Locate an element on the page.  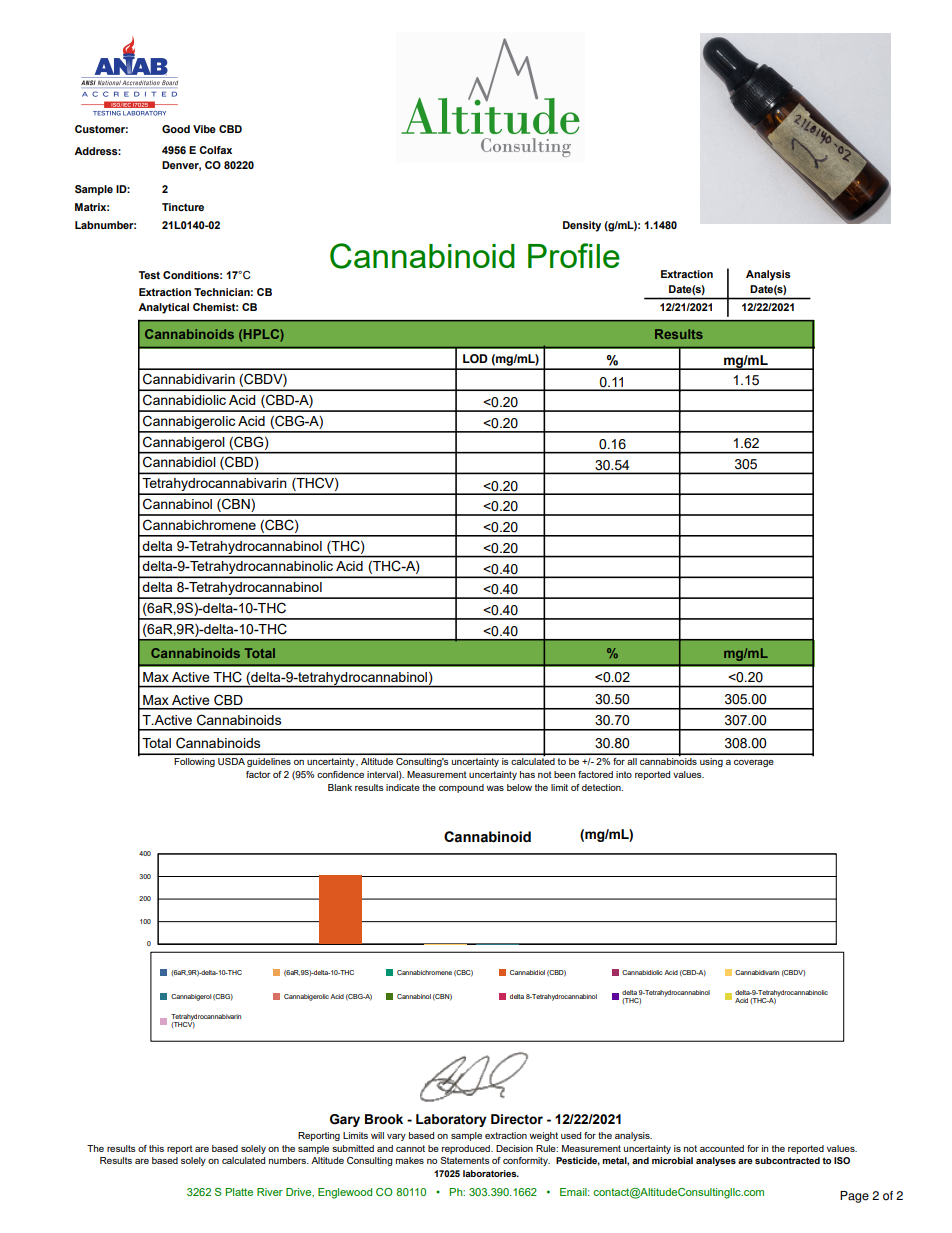
Platte is located at coordinates (239, 1192).
